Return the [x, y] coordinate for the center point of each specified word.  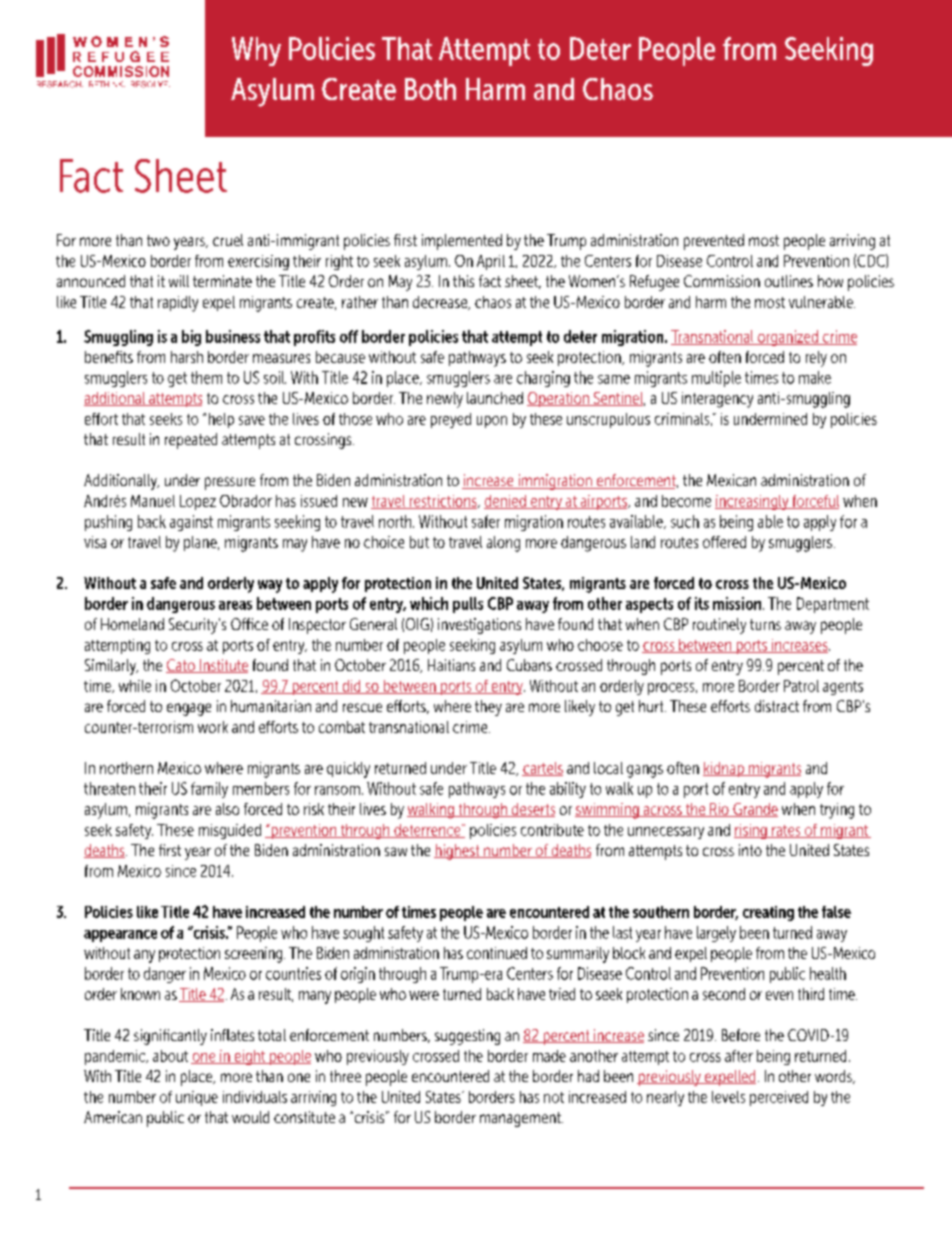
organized [787, 338]
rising [751, 831]
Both [430, 89]
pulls [468, 605]
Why [256, 51]
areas [235, 605]
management [521, 1119]
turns [765, 624]
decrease [441, 303]
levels [728, 1097]
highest [458, 852]
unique [197, 1098]
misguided [230, 831]
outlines [789, 281]
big [191, 338]
